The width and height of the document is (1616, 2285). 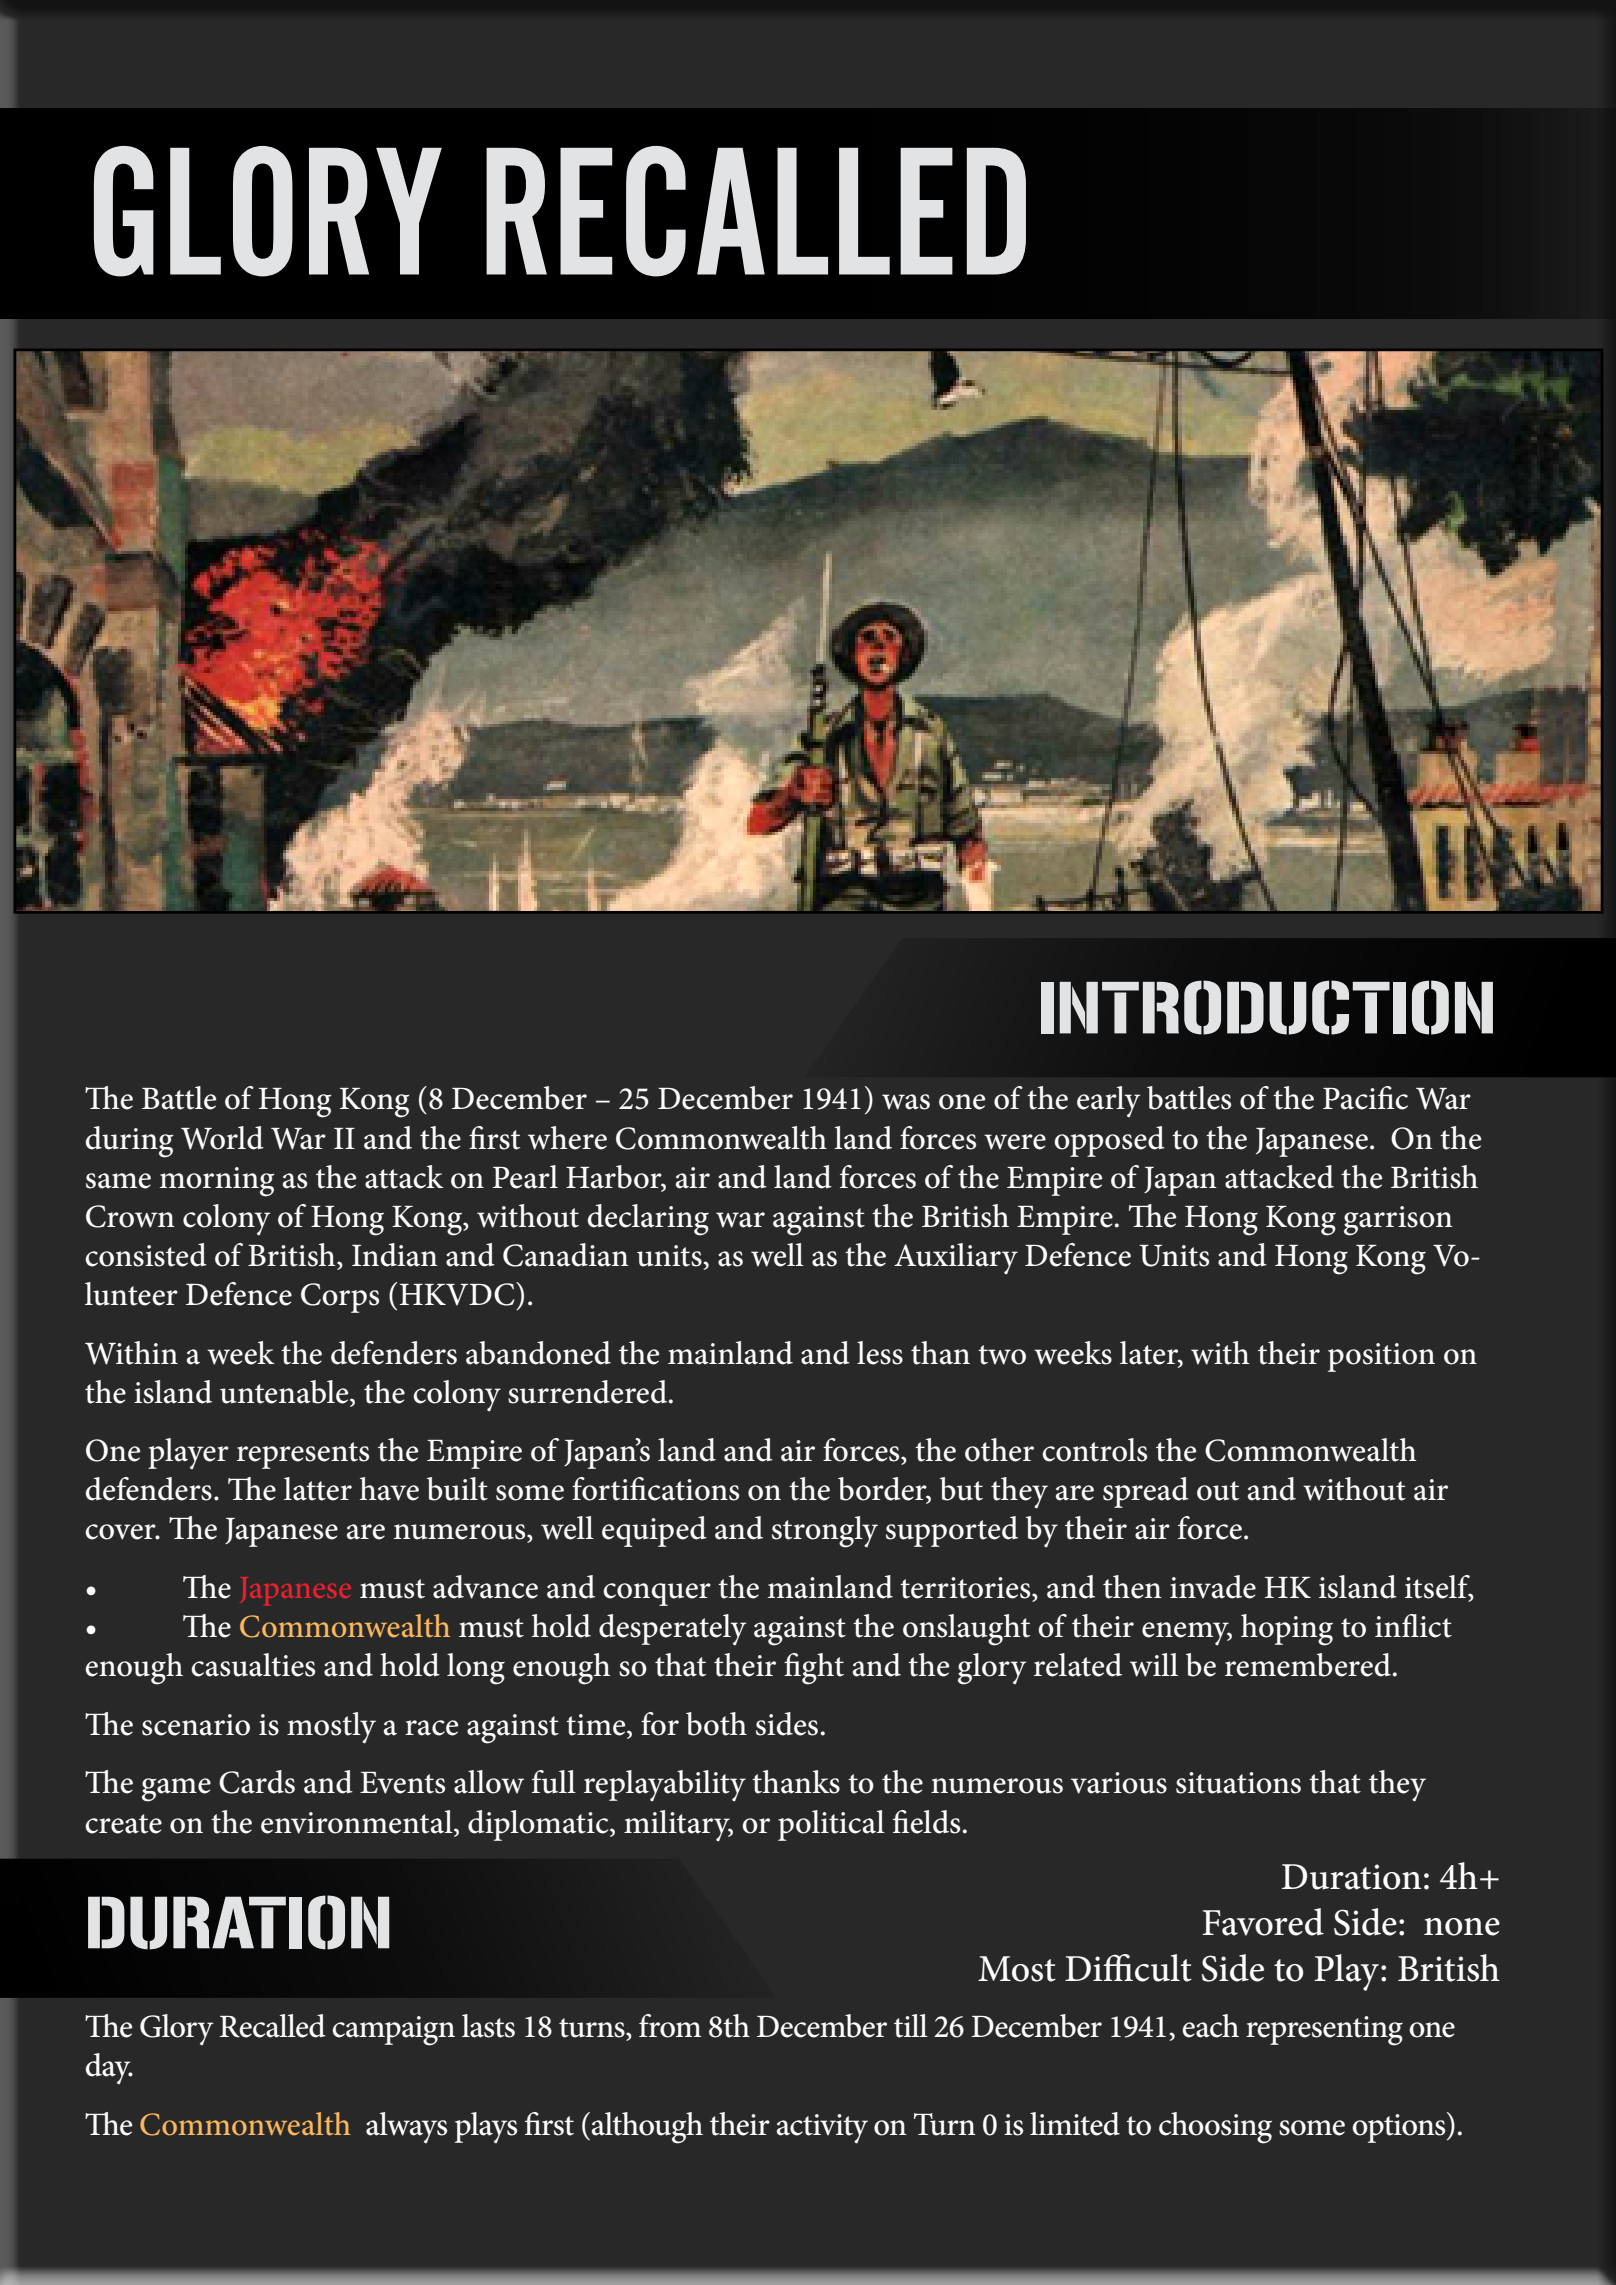 What do you see at coordinates (825, 1532) in the document?
I see `strongly` at bounding box center [825, 1532].
